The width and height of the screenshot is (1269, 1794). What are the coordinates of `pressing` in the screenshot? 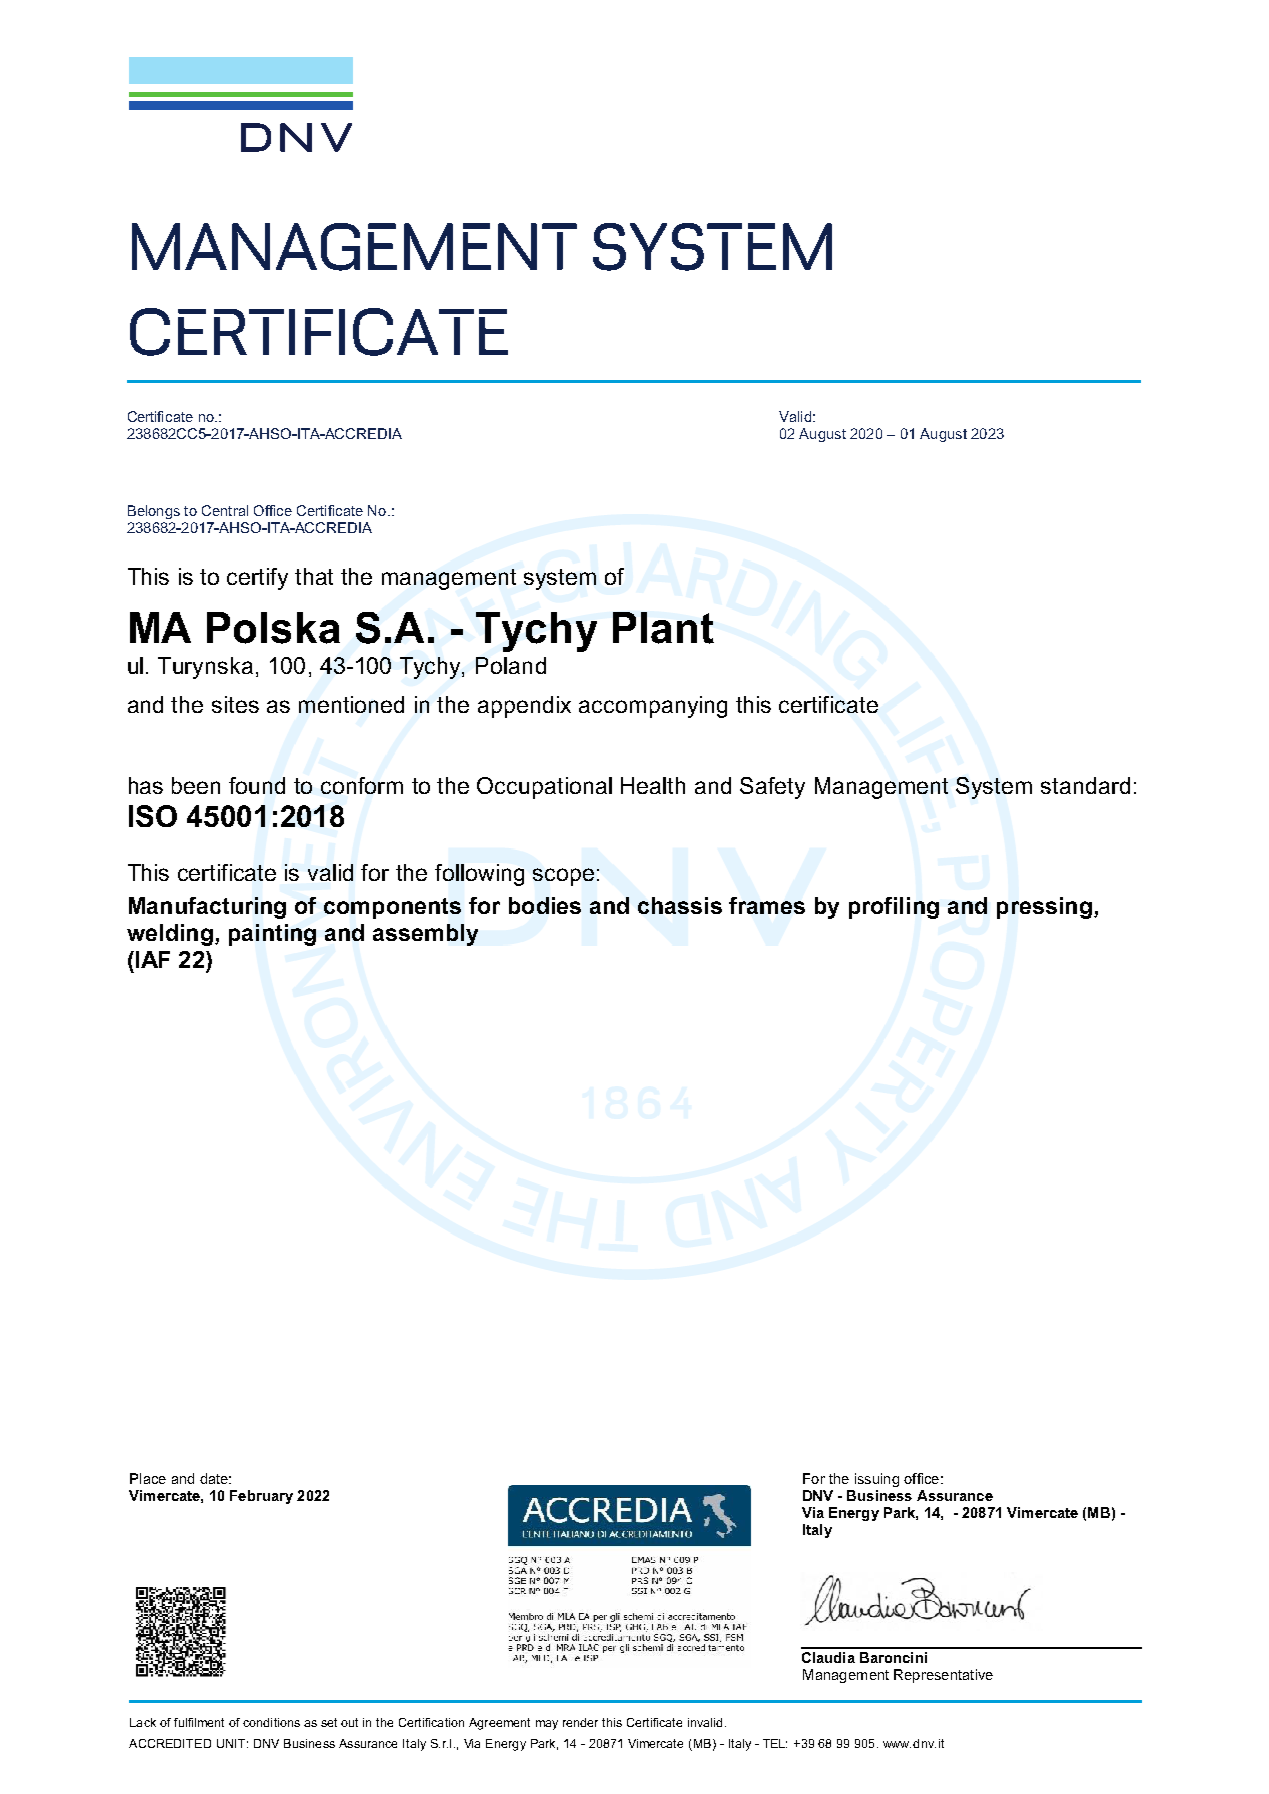 It's located at (1044, 908).
